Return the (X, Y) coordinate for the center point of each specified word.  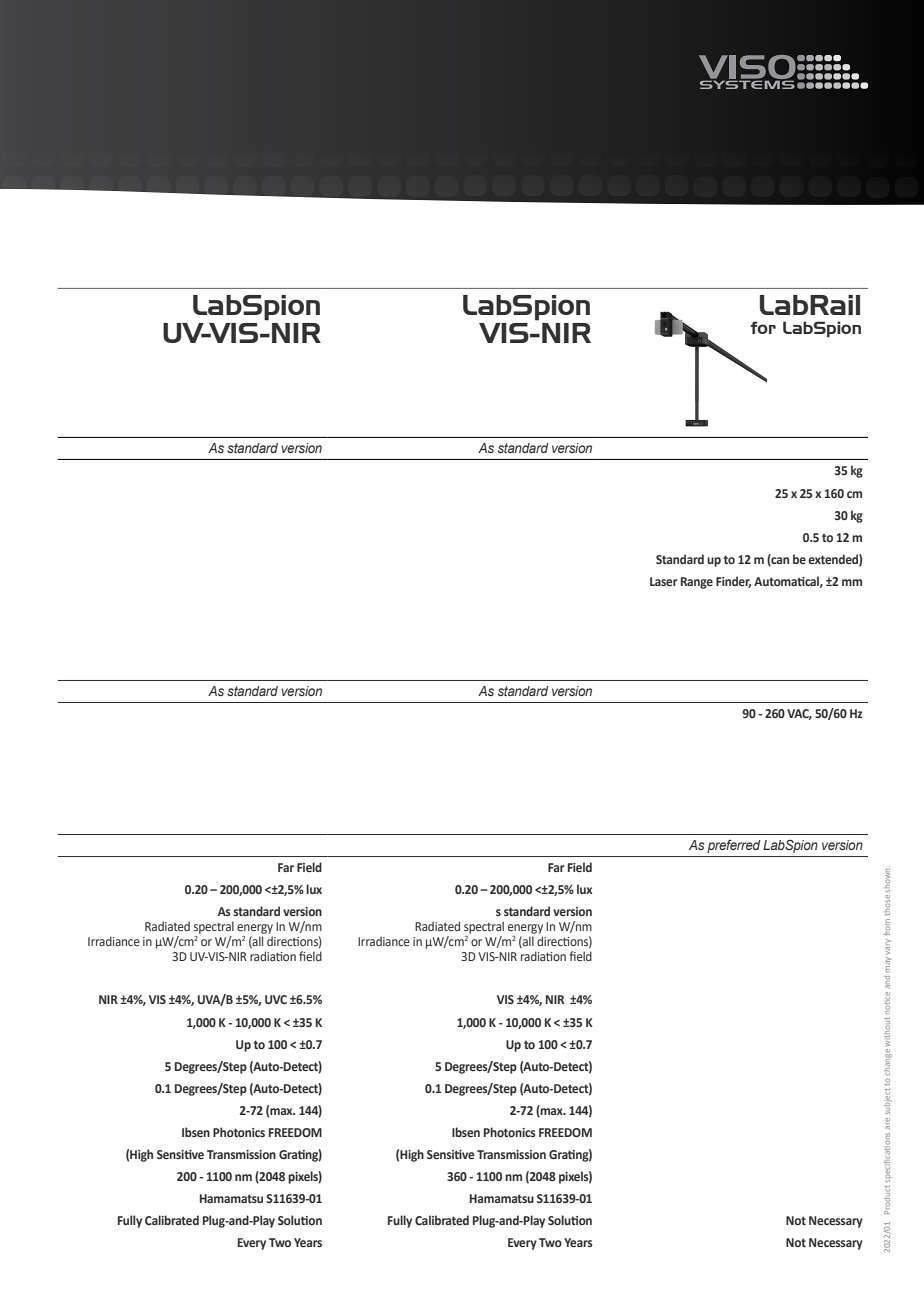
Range (697, 583)
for (763, 327)
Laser (663, 581)
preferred (733, 846)
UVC (276, 999)
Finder (733, 582)
